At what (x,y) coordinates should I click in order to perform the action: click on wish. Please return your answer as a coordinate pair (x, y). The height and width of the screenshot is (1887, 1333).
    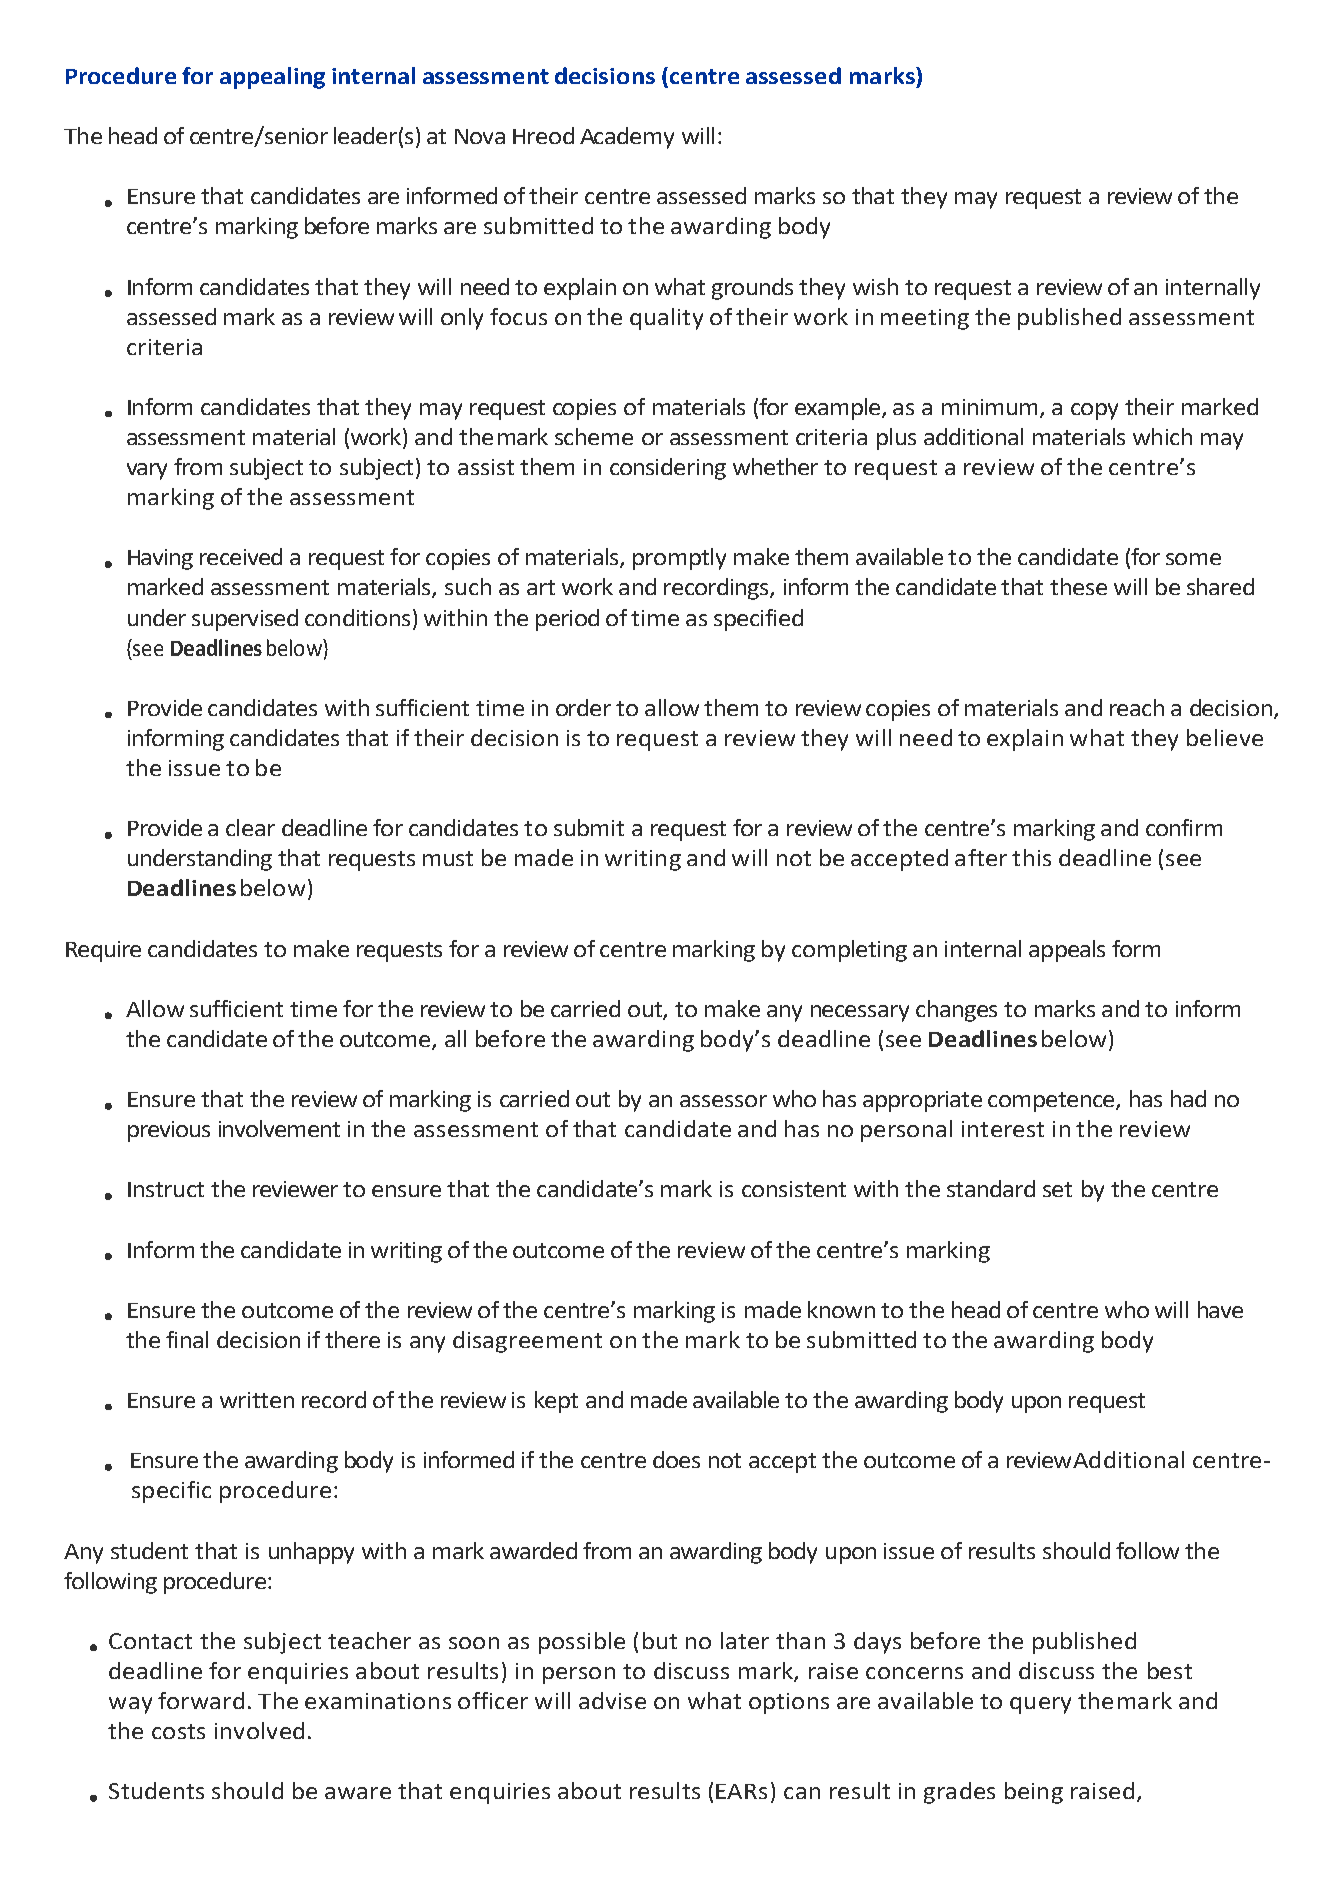
    Looking at the image, I should click on (875, 286).
